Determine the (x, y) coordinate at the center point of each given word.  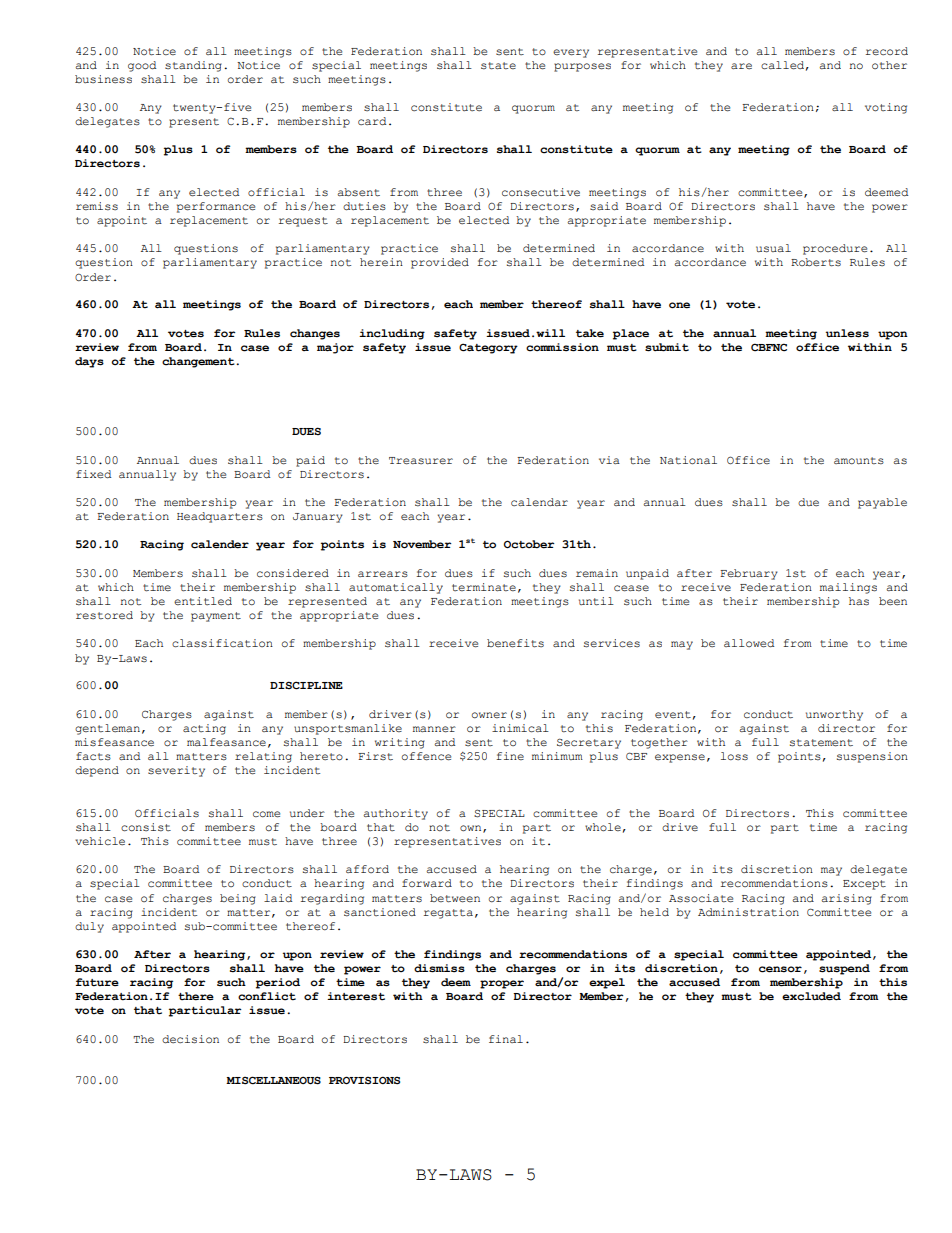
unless (847, 333)
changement (199, 362)
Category (488, 348)
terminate (484, 587)
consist (146, 827)
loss (734, 756)
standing (193, 66)
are (741, 66)
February (749, 574)
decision (190, 1039)
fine (510, 756)
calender (220, 544)
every (571, 53)
